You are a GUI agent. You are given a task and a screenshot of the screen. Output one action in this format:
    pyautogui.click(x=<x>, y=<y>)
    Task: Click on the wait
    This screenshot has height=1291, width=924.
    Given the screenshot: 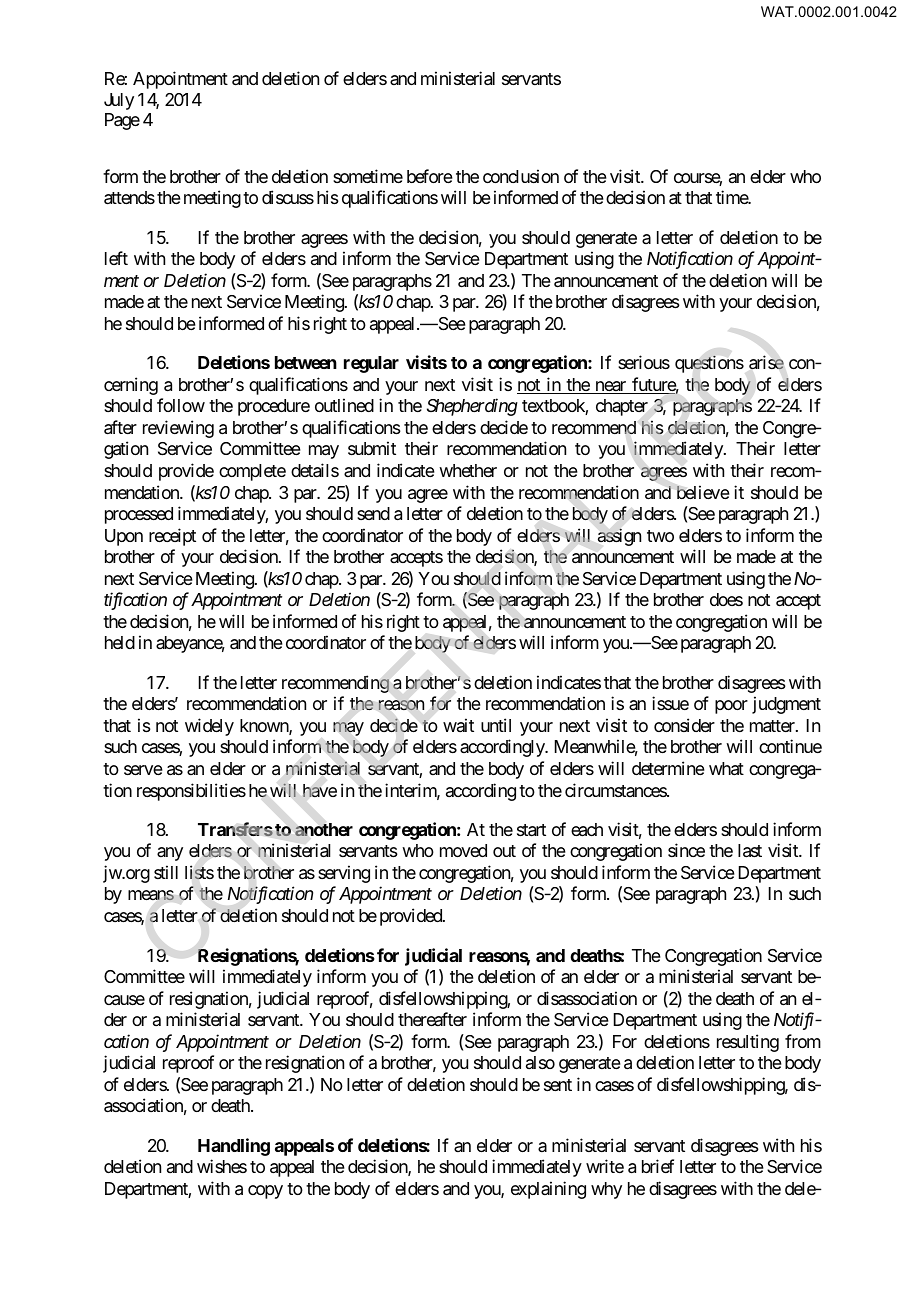 What is the action you would take?
    pyautogui.click(x=458, y=725)
